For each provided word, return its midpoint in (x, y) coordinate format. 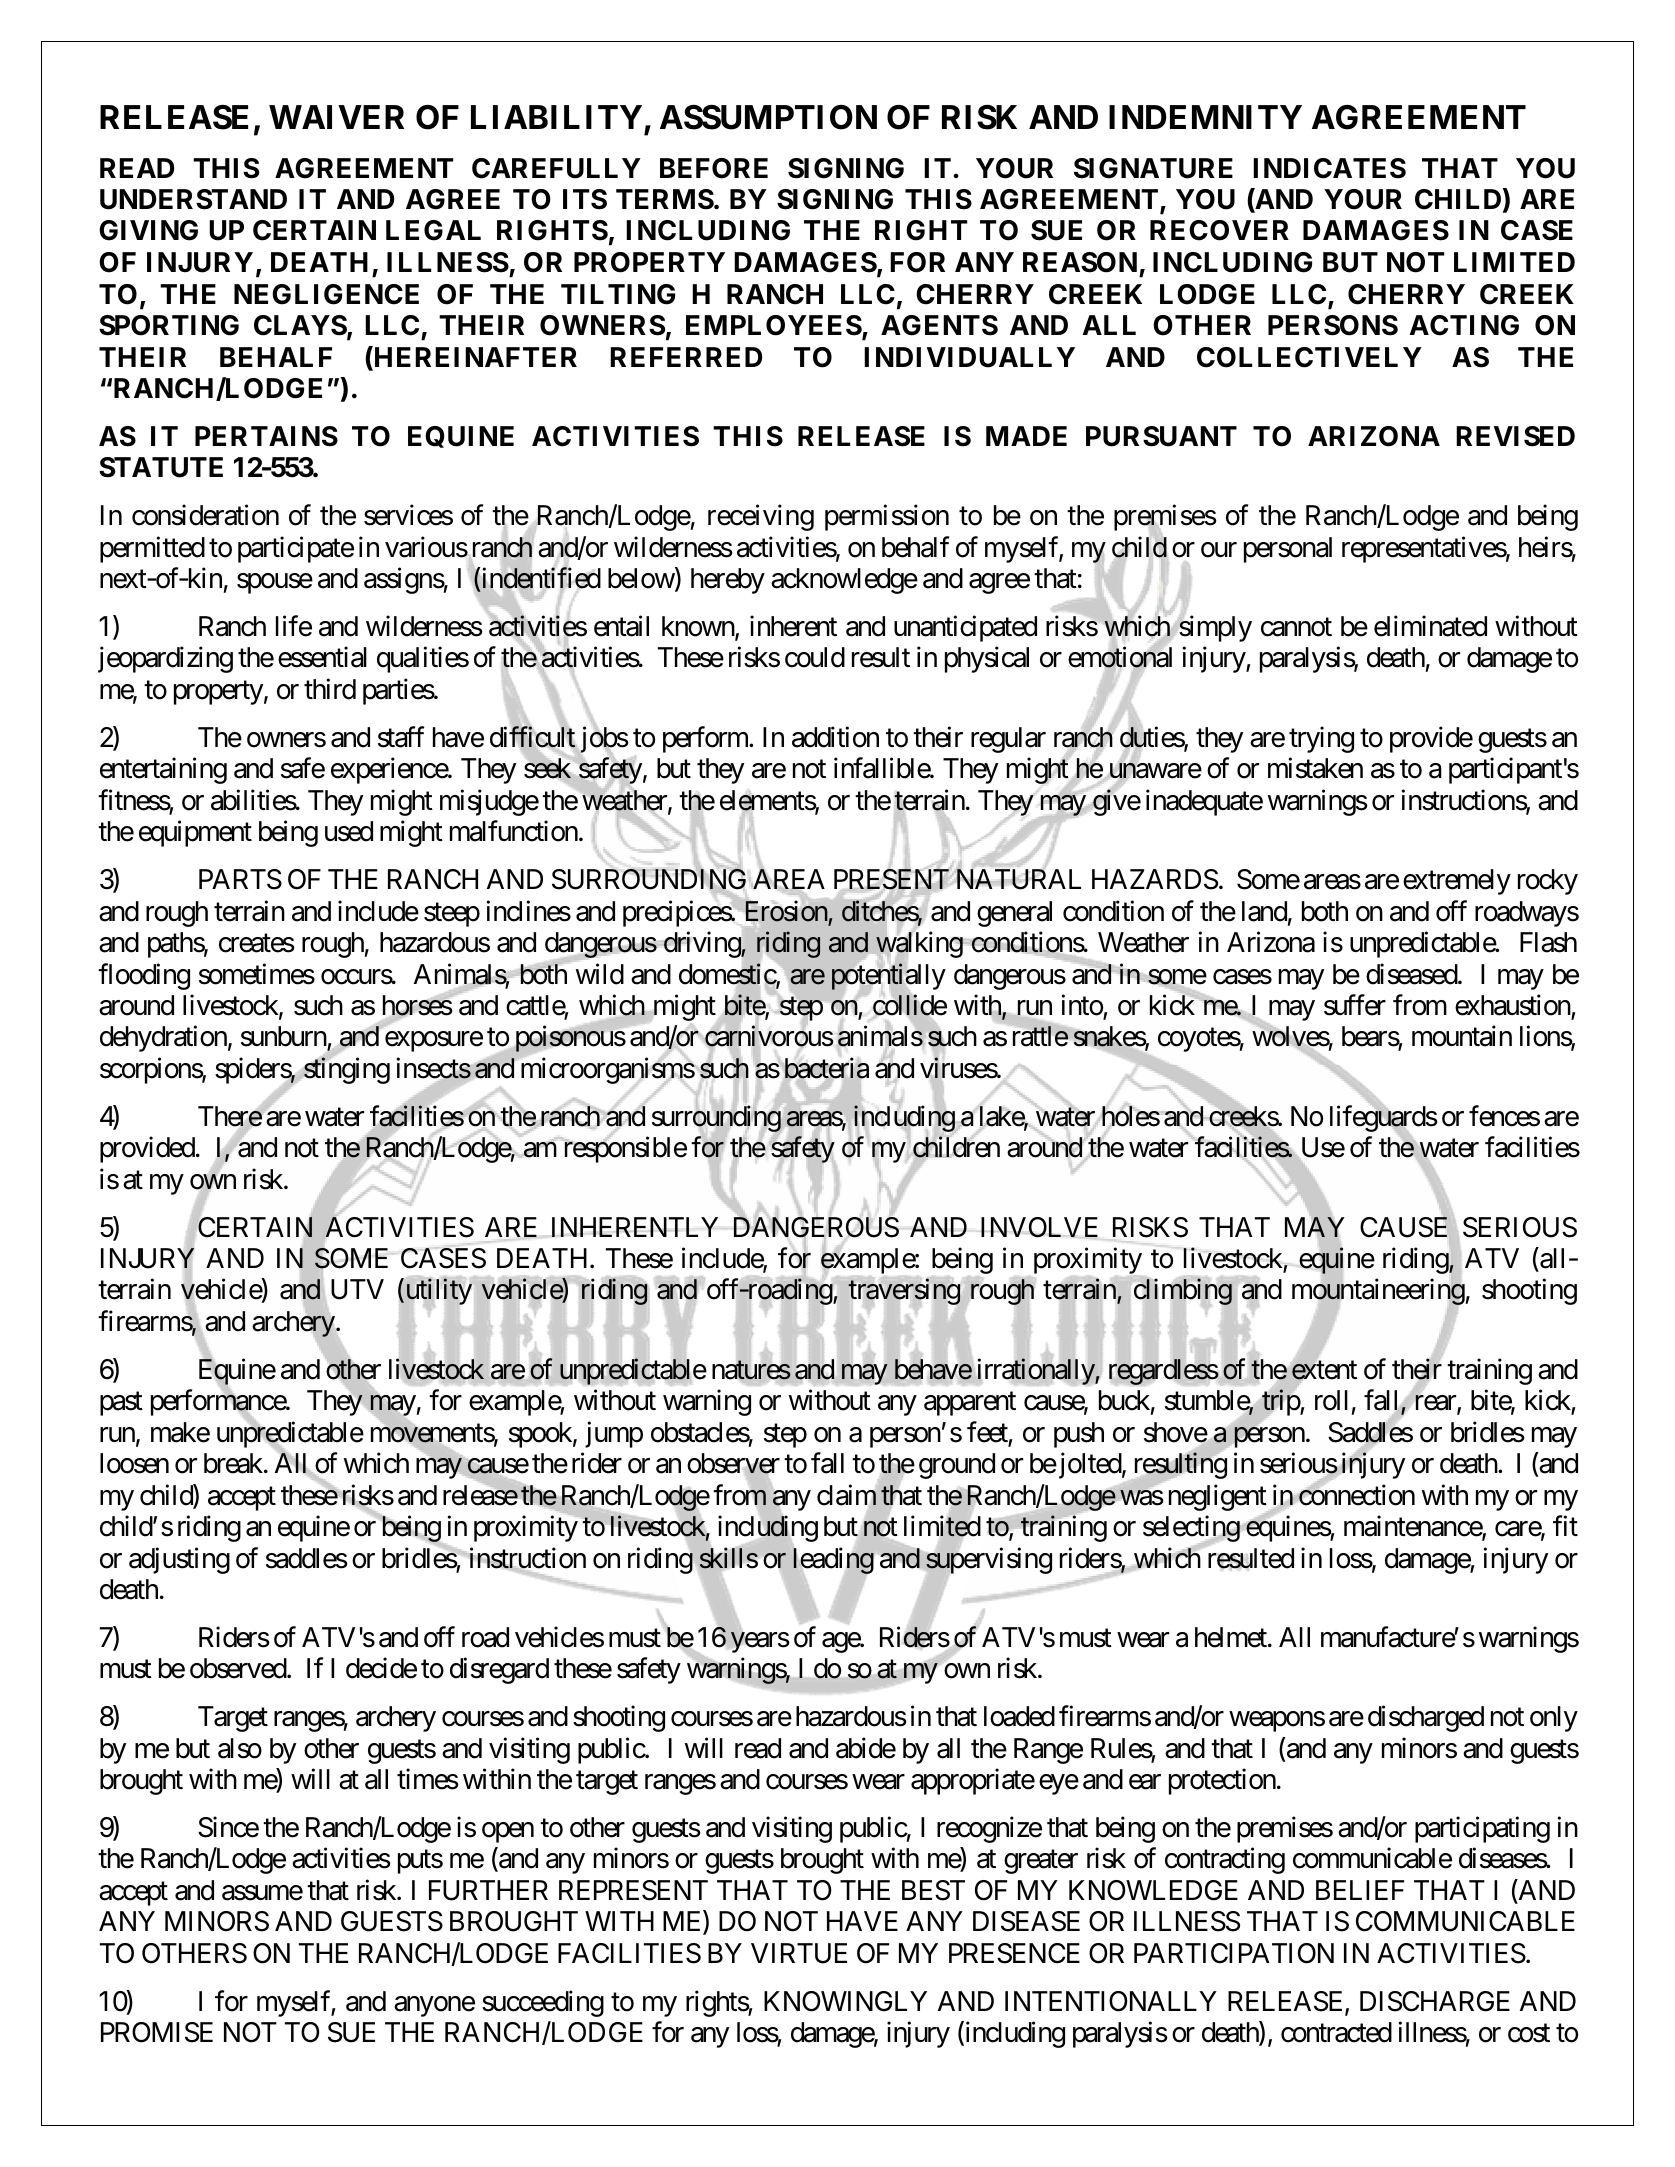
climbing (1183, 1292)
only (1554, 1719)
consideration (205, 515)
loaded (1019, 1716)
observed (239, 1668)
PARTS (240, 879)
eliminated (1430, 626)
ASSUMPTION (768, 117)
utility (437, 1292)
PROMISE (157, 2032)
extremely (1457, 882)
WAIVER (336, 117)
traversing (904, 1292)
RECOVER (1219, 230)
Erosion (787, 911)
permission (887, 518)
